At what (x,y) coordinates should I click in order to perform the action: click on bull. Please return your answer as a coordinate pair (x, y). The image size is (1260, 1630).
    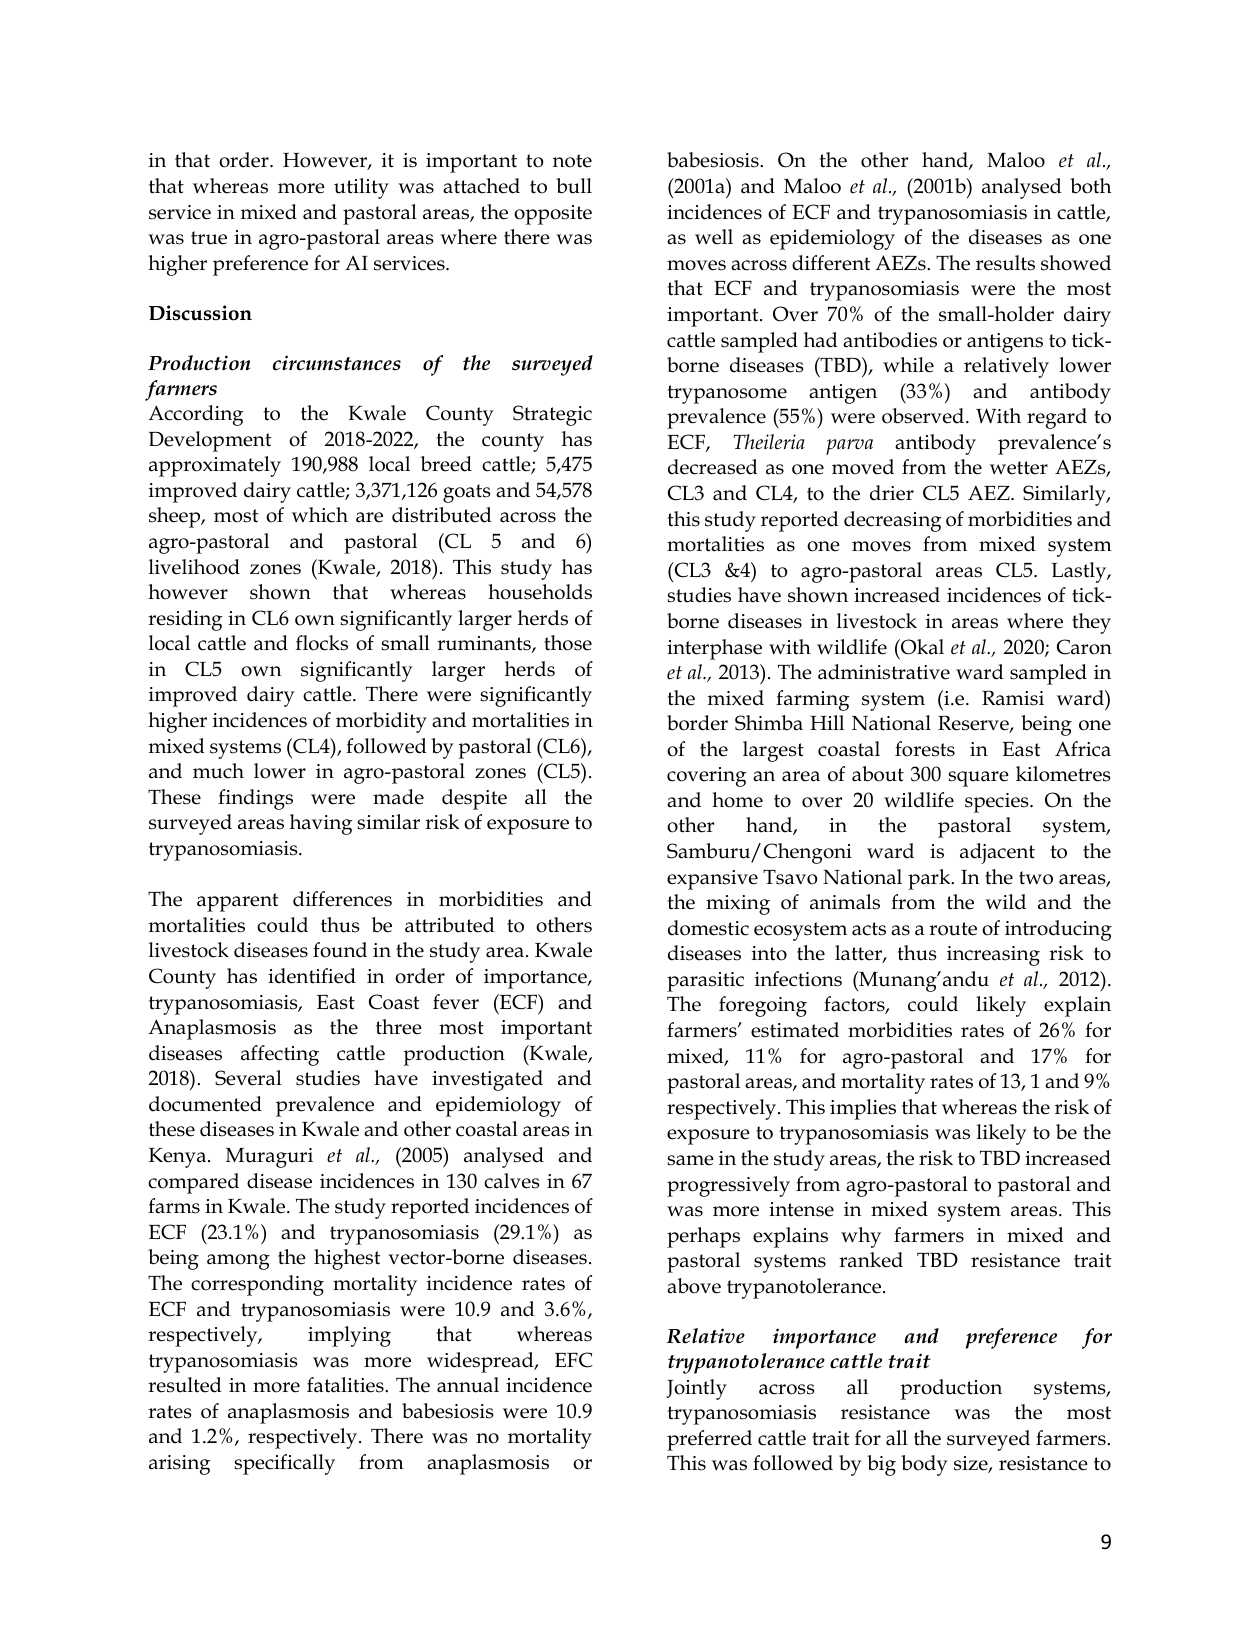
    Looking at the image, I should click on (574, 186).
